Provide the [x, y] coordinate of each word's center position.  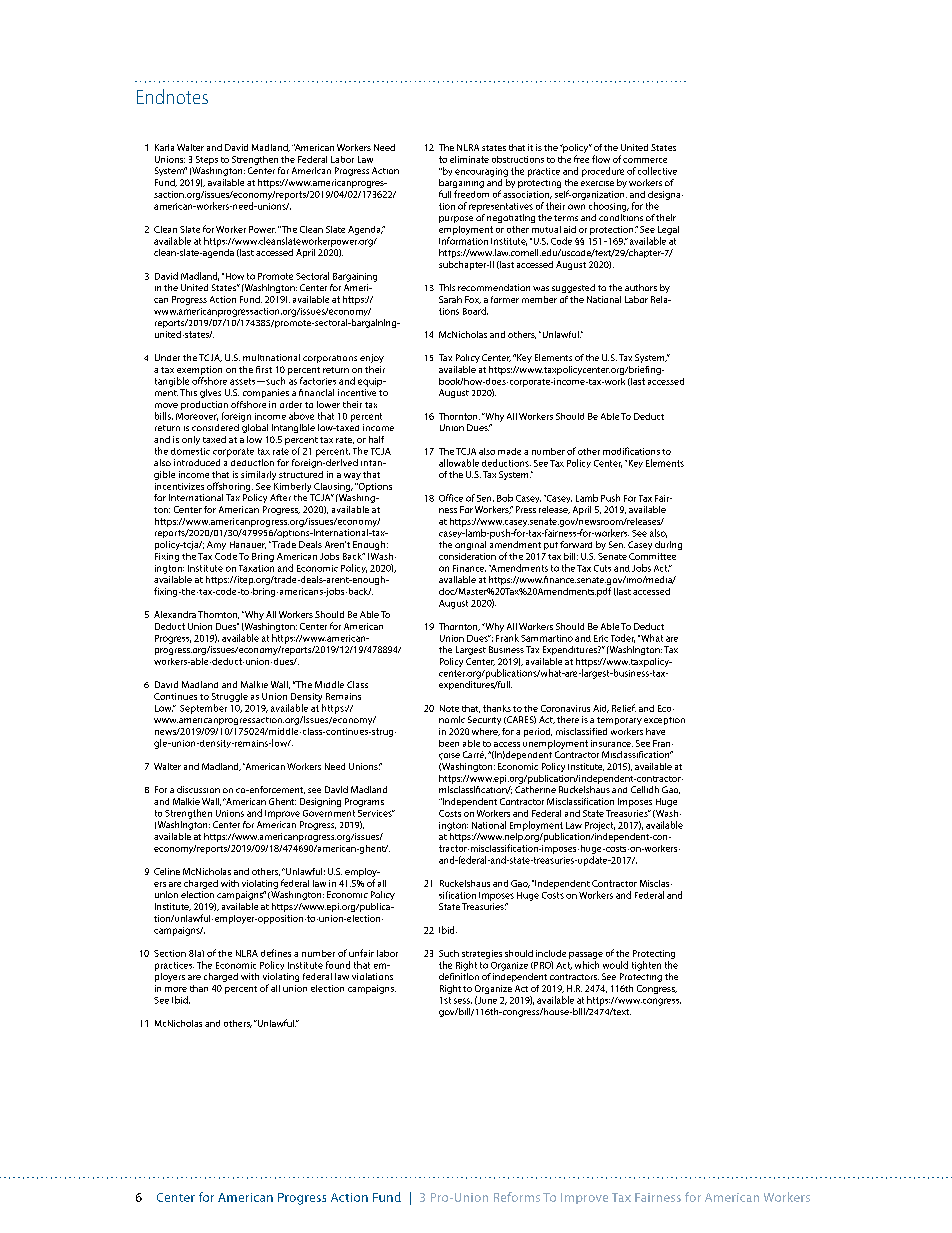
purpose [456, 219]
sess [463, 1001]
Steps [207, 160]
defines [276, 953]
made [509, 451]
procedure [603, 172]
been [449, 743]
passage [586, 955]
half [376, 439]
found [338, 965]
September [203, 709]
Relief [624, 708]
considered [215, 427]
